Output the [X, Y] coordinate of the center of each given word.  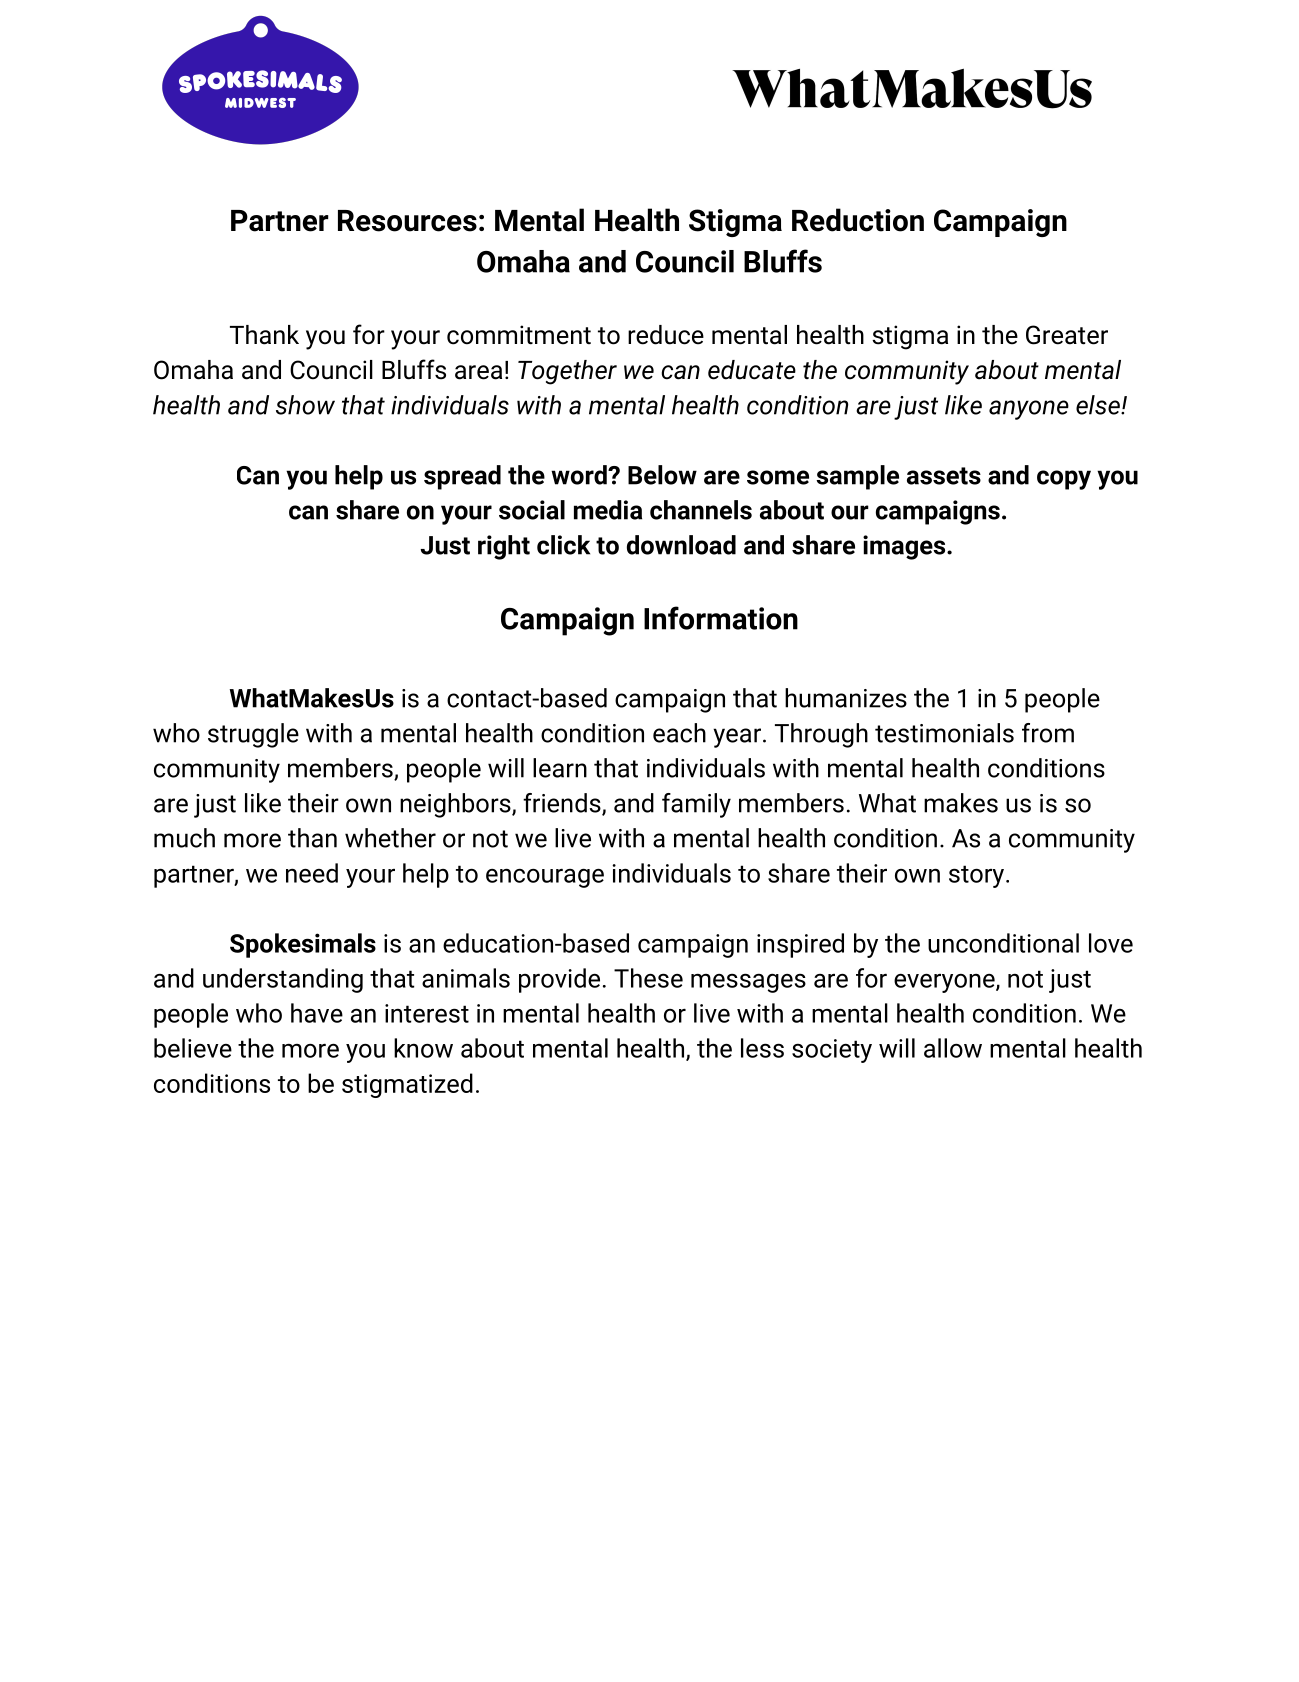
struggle [253, 735]
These [648, 978]
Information [721, 618]
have [317, 1013]
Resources [407, 221]
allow [953, 1048]
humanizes [846, 698]
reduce [666, 335]
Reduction [858, 220]
